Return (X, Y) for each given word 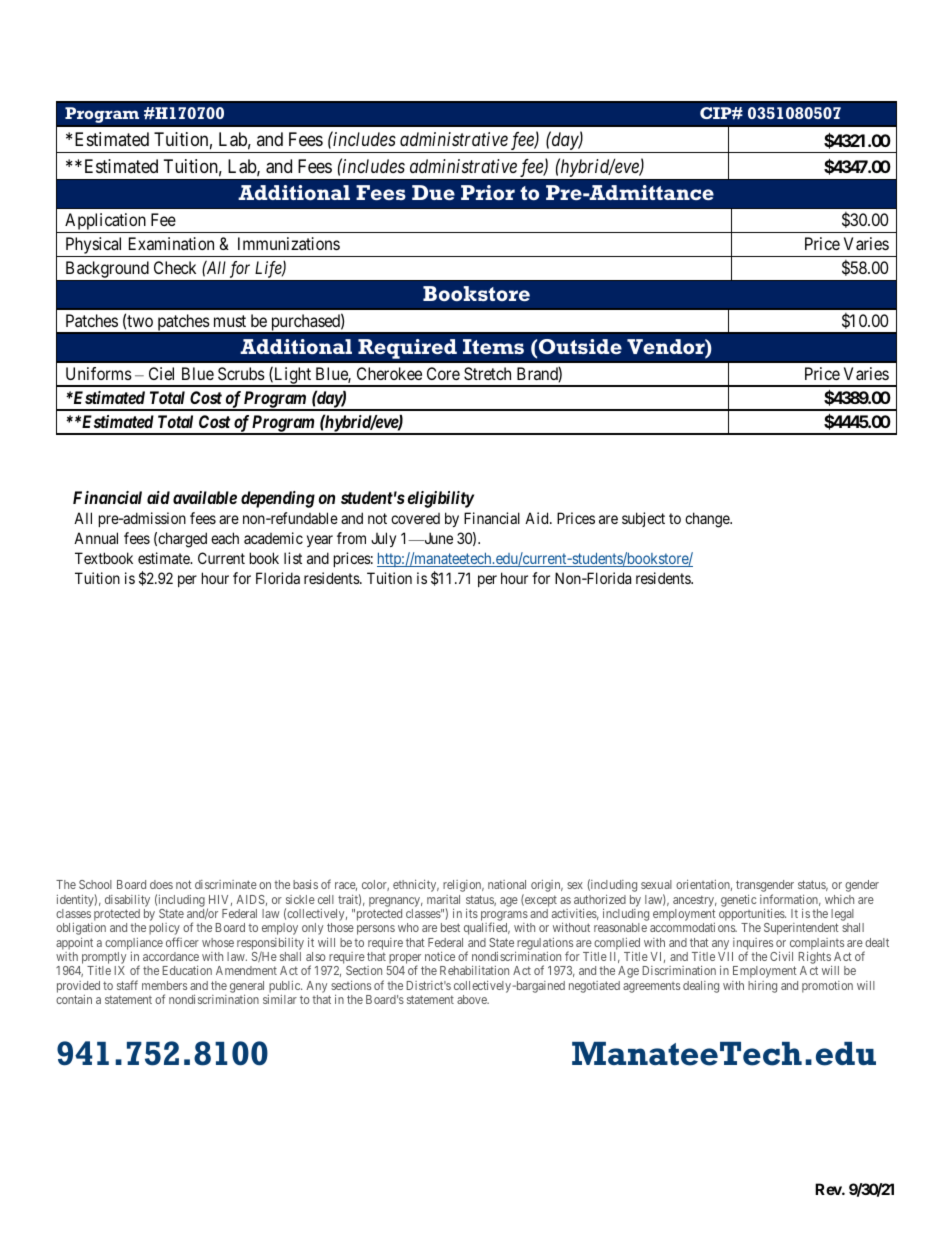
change (708, 520)
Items (493, 346)
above (473, 999)
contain (74, 999)
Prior (488, 192)
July (383, 539)
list (293, 558)
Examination (171, 243)
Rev (829, 1189)
